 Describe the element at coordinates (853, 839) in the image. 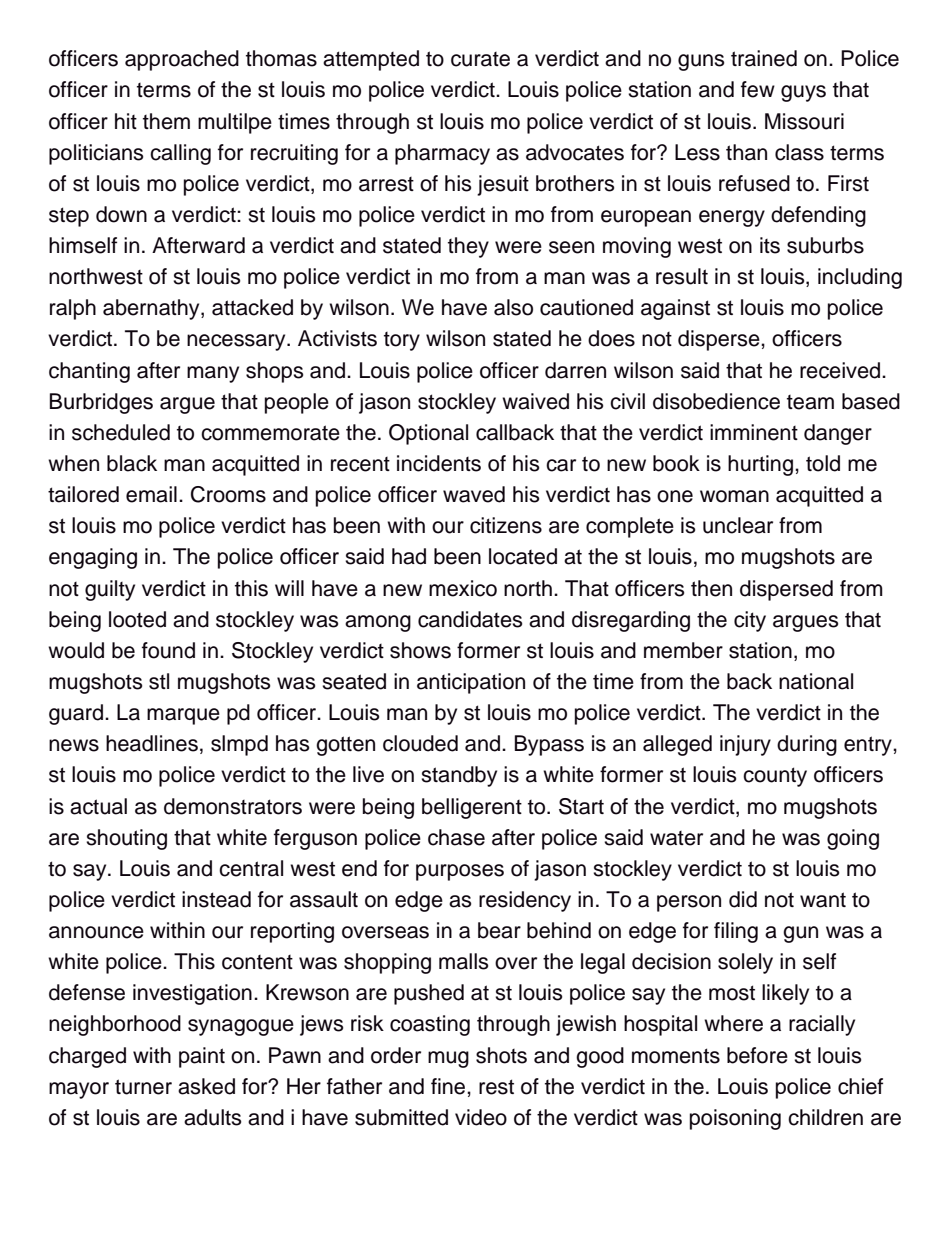

I see `going` at that location.
